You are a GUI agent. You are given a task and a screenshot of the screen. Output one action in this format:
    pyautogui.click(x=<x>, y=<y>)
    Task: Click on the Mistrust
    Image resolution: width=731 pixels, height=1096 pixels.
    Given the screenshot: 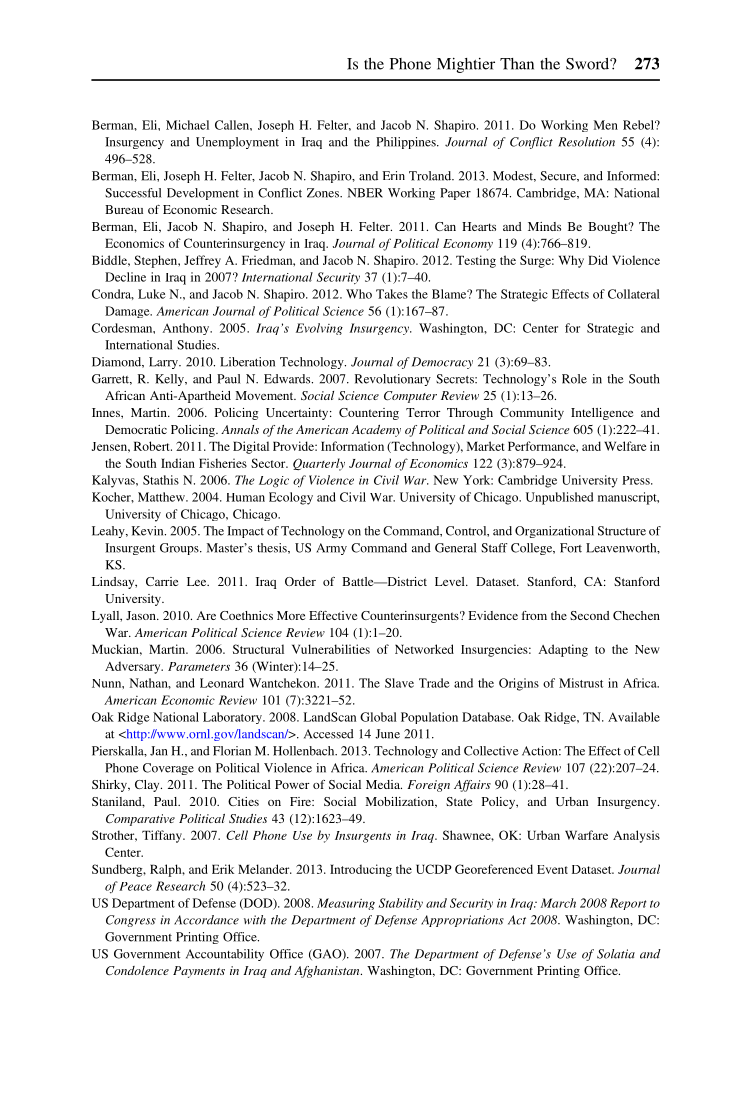 What is the action you would take?
    pyautogui.click(x=581, y=683)
